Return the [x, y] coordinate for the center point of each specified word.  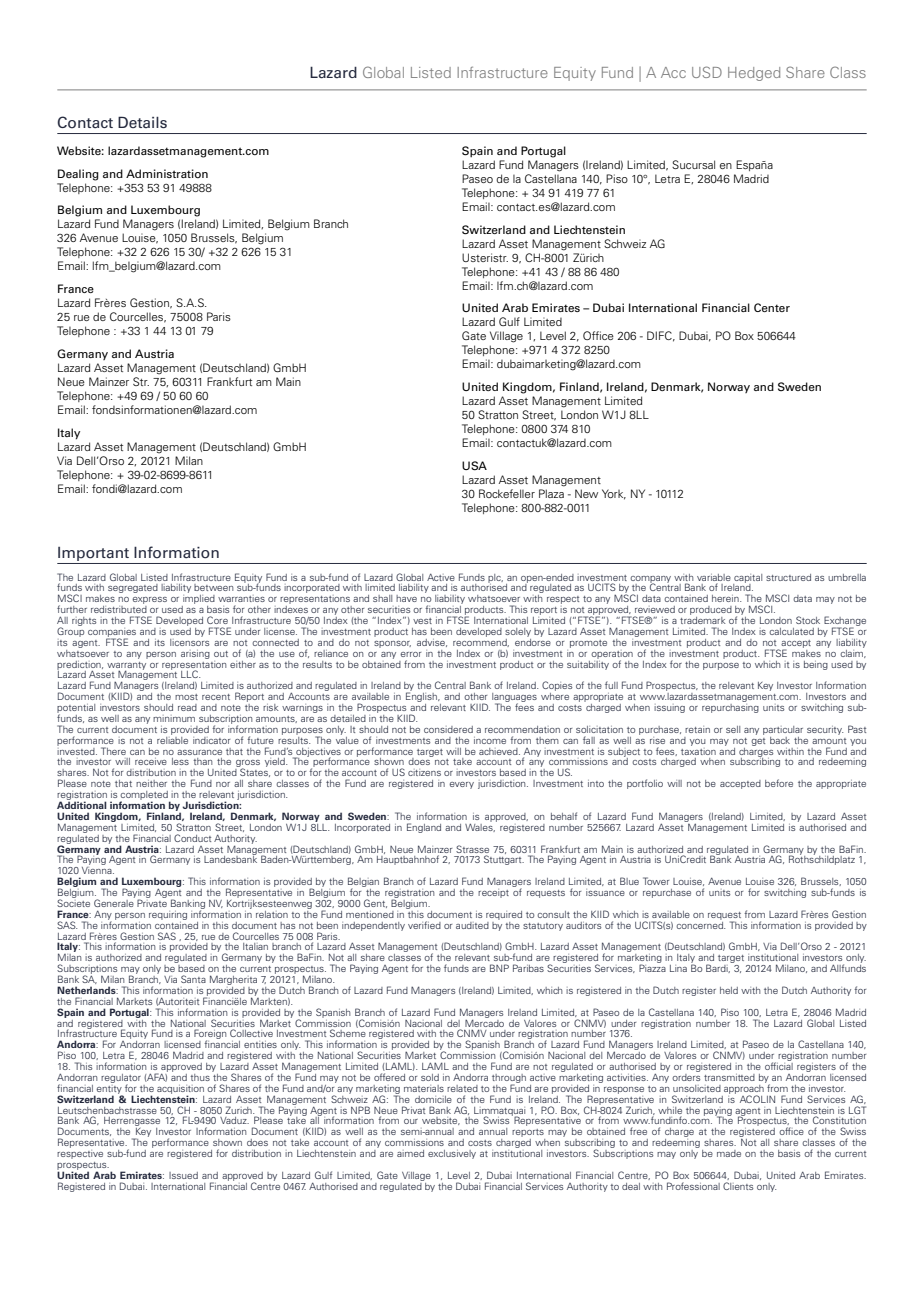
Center [772, 307]
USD [707, 72]
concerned [700, 924]
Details [142, 122]
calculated [791, 631]
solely [518, 632]
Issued [183, 1175]
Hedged [754, 74]
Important [93, 554]
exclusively [452, 1154]
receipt [493, 893]
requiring [168, 915]
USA [474, 466]
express [149, 602]
